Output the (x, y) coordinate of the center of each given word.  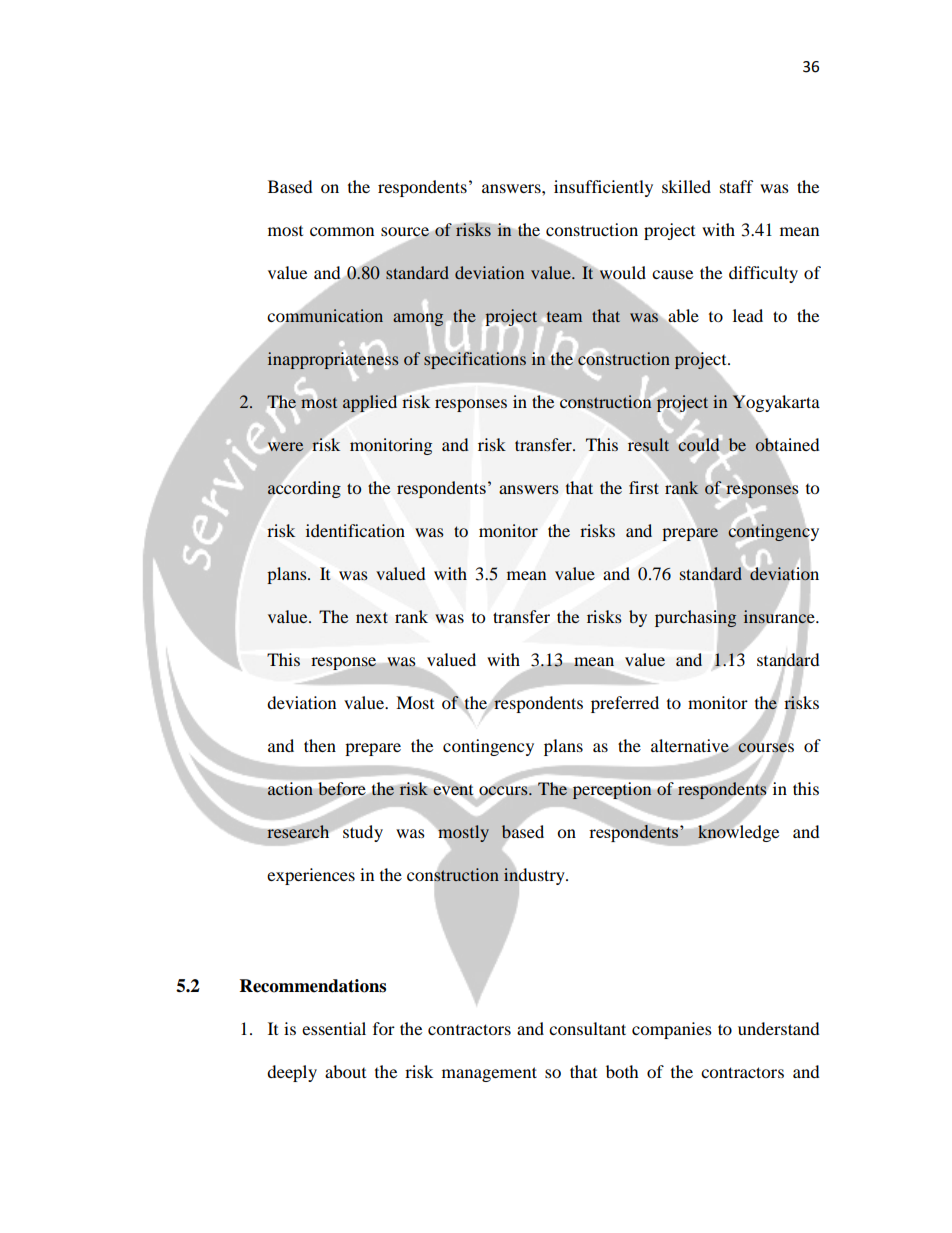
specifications (475, 359)
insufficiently (603, 188)
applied (371, 405)
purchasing (696, 619)
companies (672, 1030)
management (489, 1074)
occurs (504, 791)
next (372, 617)
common (342, 231)
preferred (625, 704)
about (345, 1071)
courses (766, 748)
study (362, 832)
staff (737, 186)
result (647, 445)
